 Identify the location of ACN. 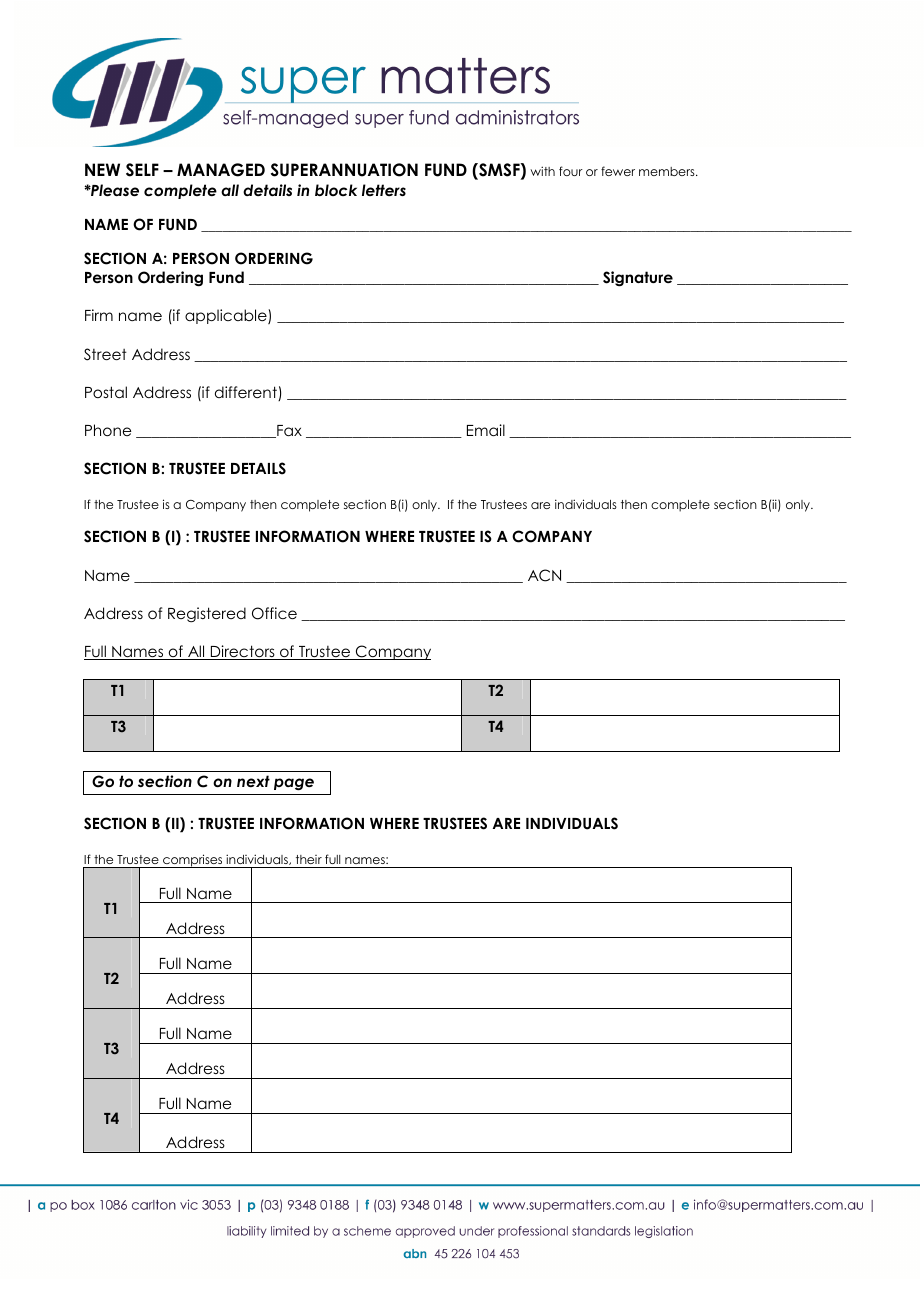
(544, 575).
